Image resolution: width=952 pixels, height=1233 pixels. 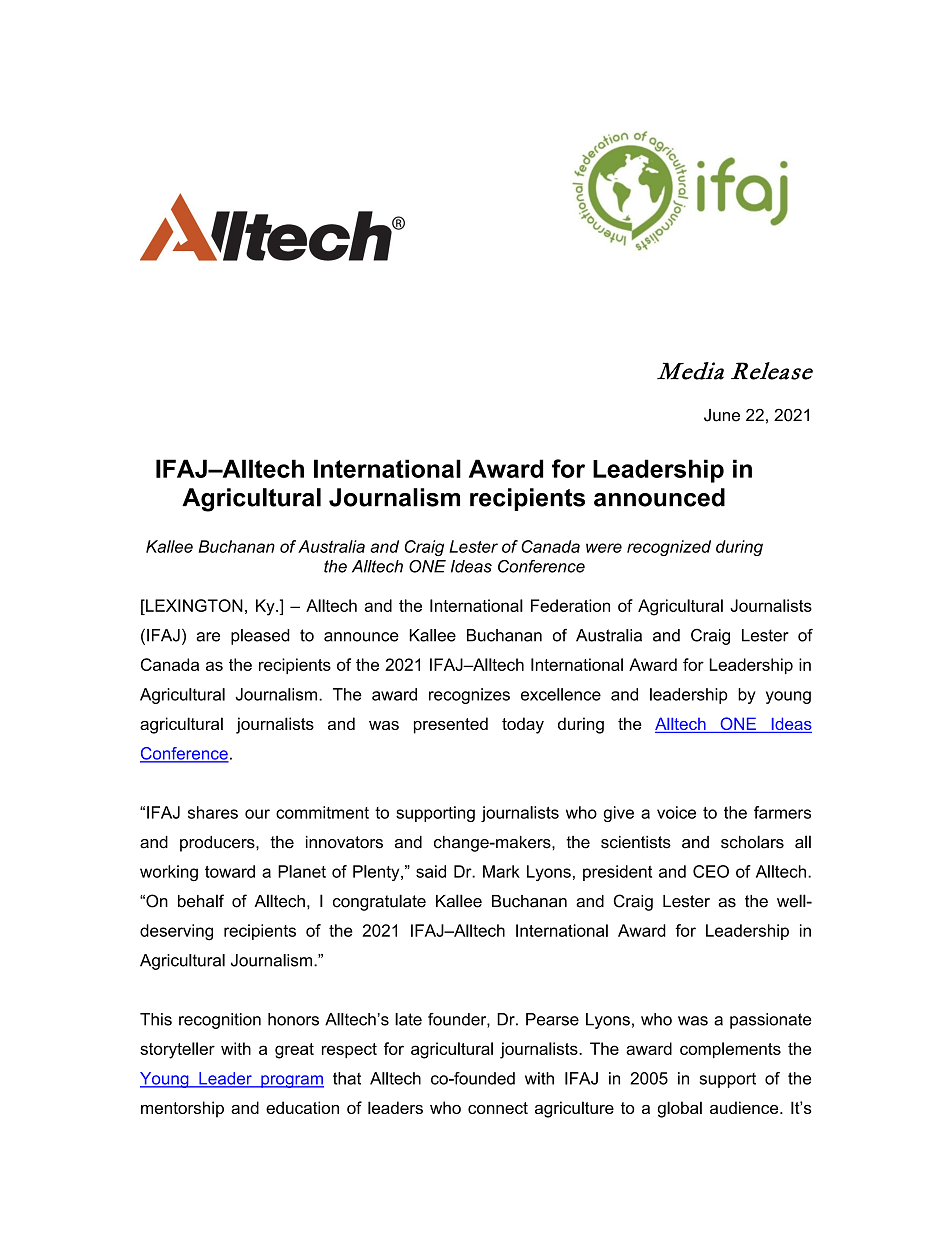 What do you see at coordinates (676, 812) in the screenshot?
I see `voice` at bounding box center [676, 812].
